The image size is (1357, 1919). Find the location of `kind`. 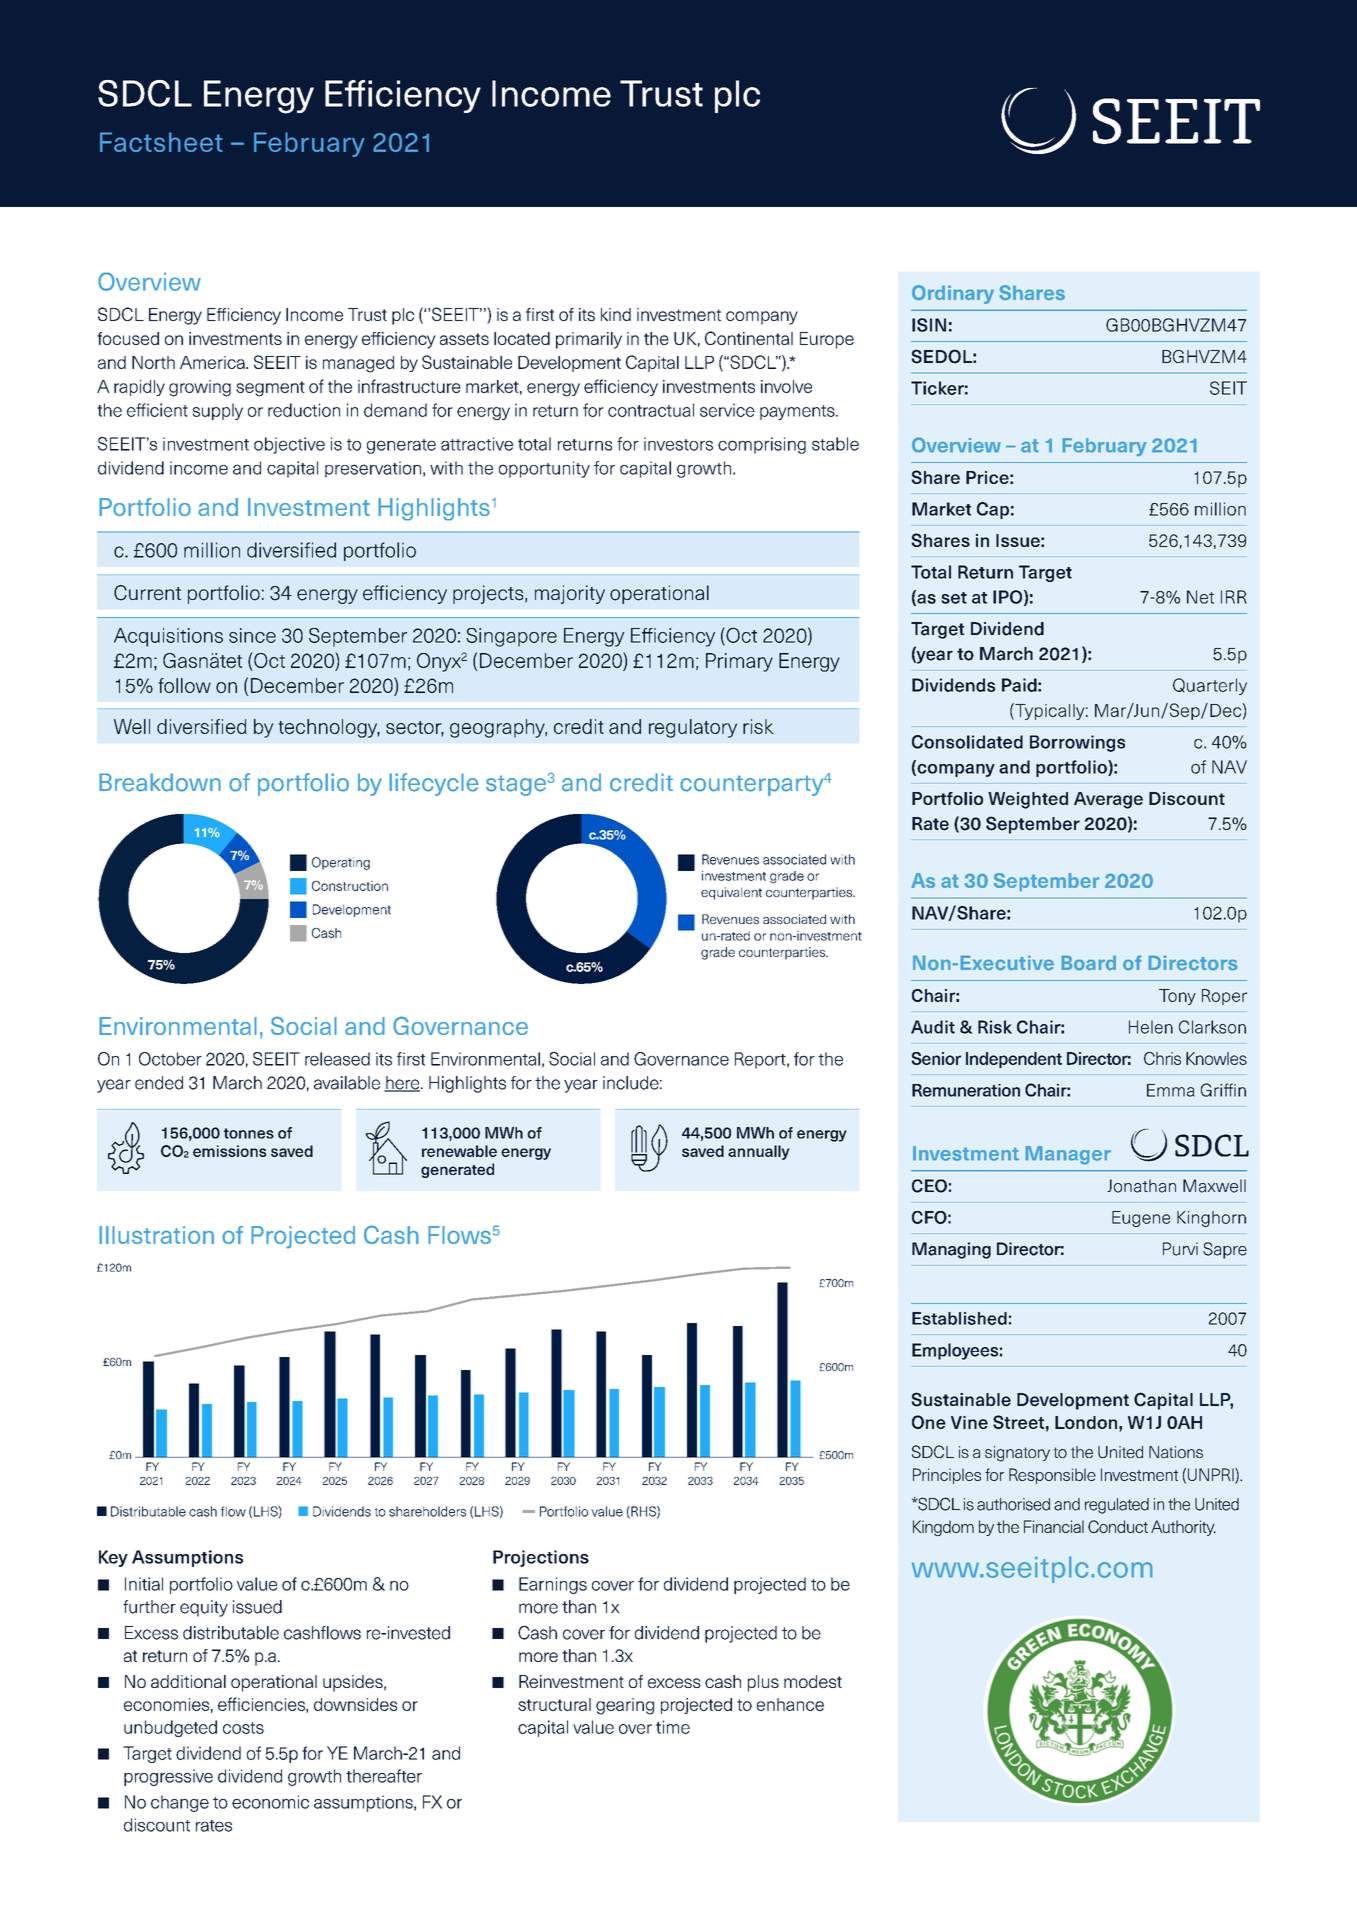

kind is located at coordinates (616, 314).
